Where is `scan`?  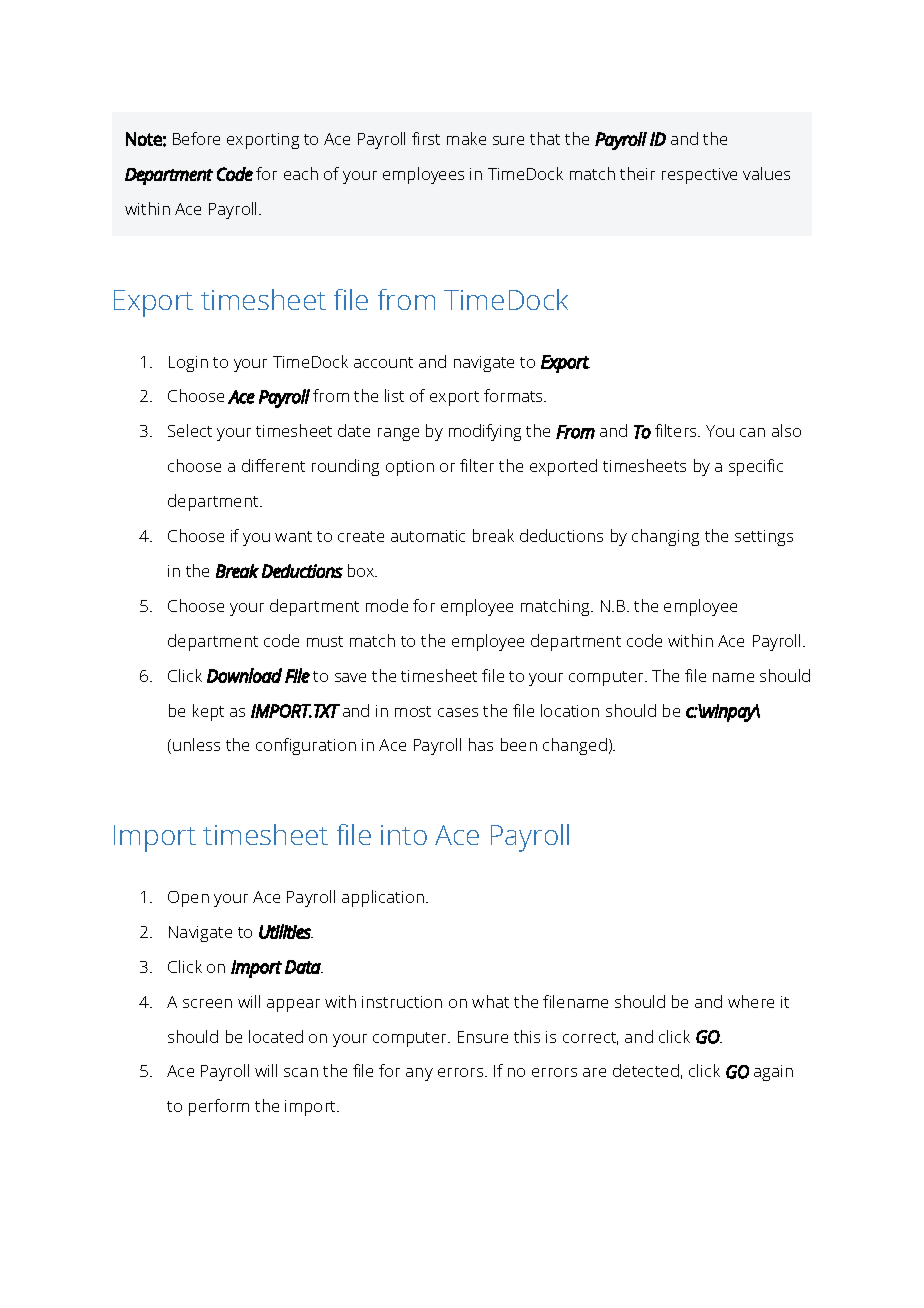
scan is located at coordinates (301, 1072).
